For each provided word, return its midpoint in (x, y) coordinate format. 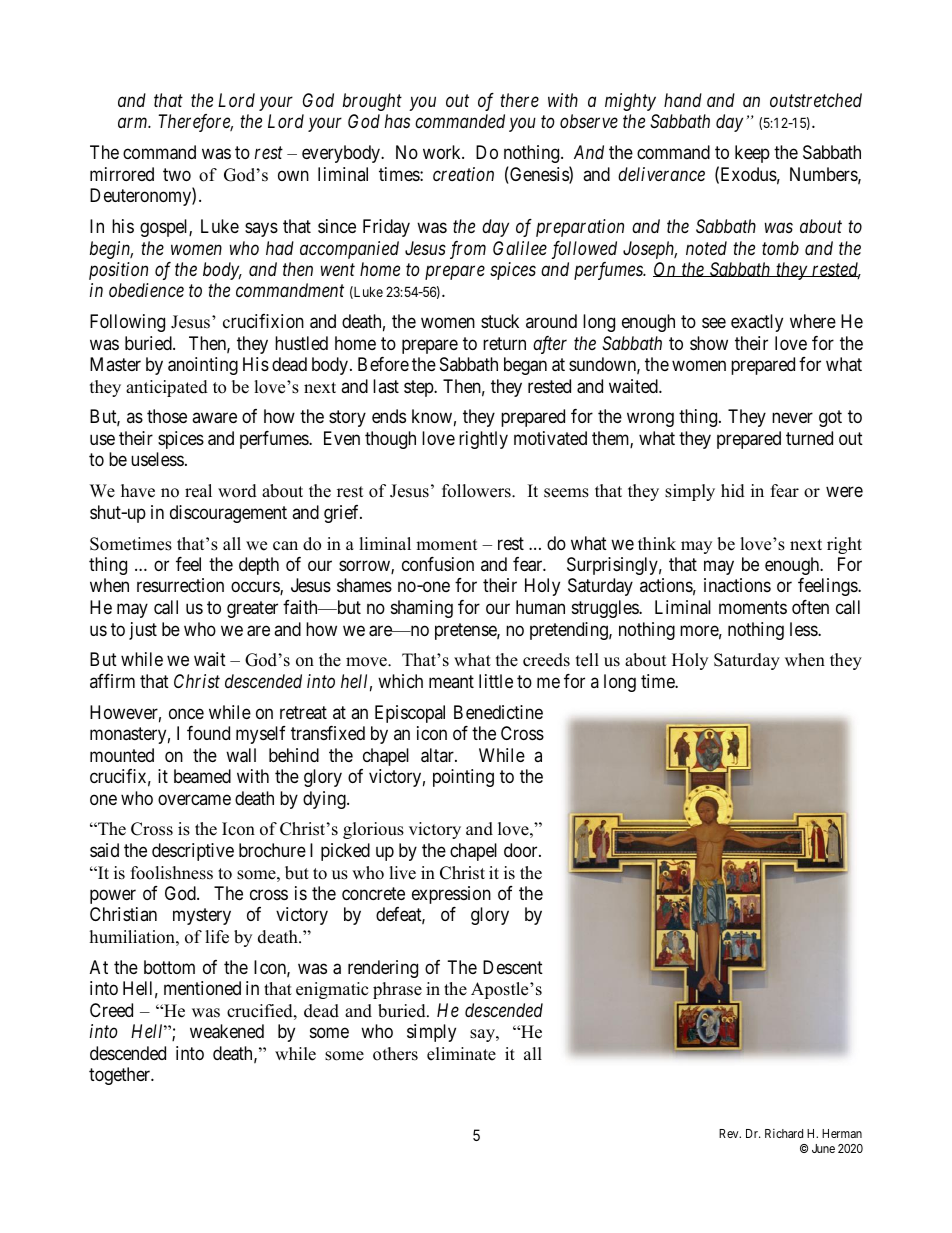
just (143, 631)
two (177, 174)
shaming (422, 609)
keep (752, 154)
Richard (784, 1133)
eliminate (461, 1054)
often (810, 607)
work (443, 152)
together (121, 1076)
